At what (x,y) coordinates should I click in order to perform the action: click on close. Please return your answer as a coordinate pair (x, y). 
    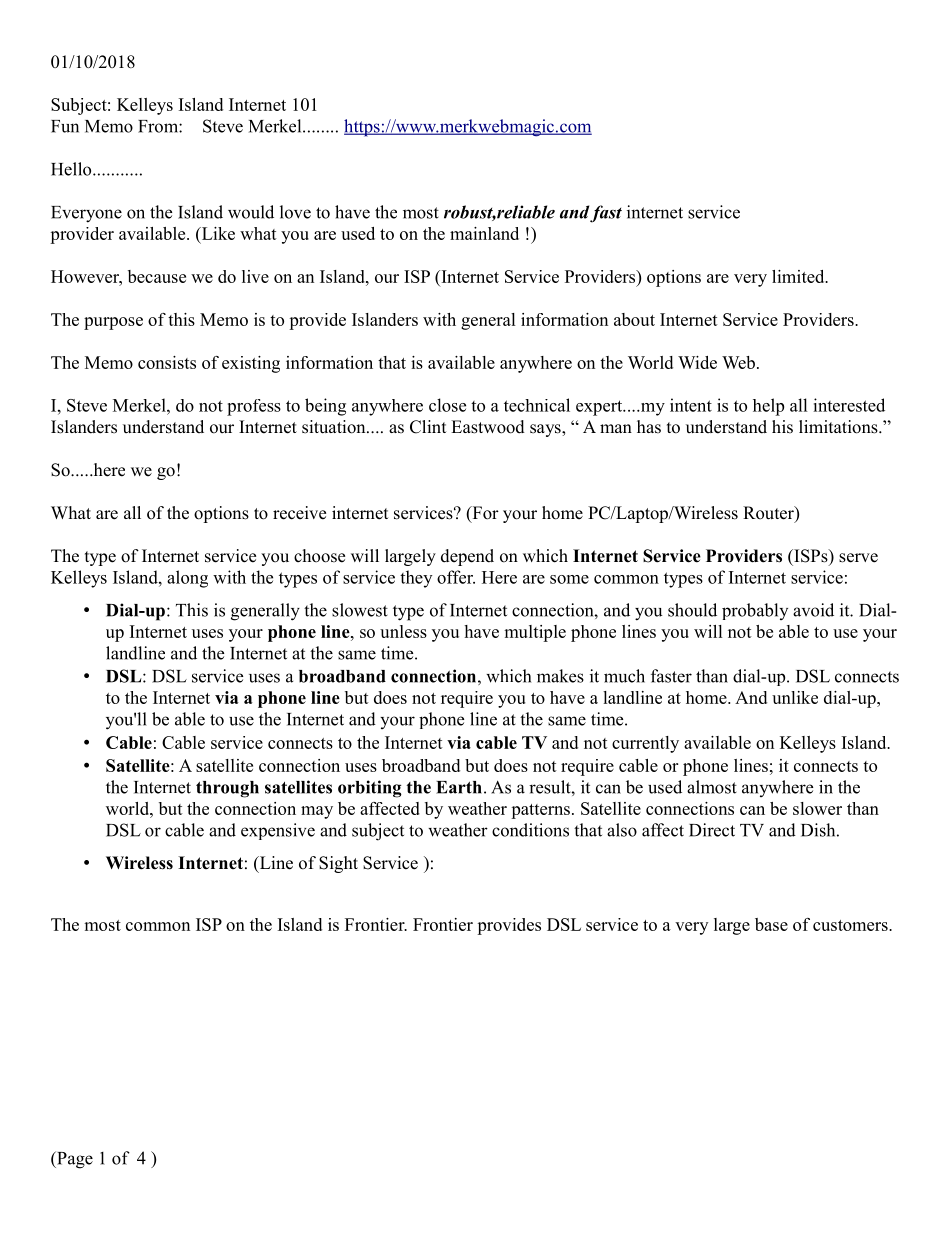
    Looking at the image, I should click on (447, 405).
